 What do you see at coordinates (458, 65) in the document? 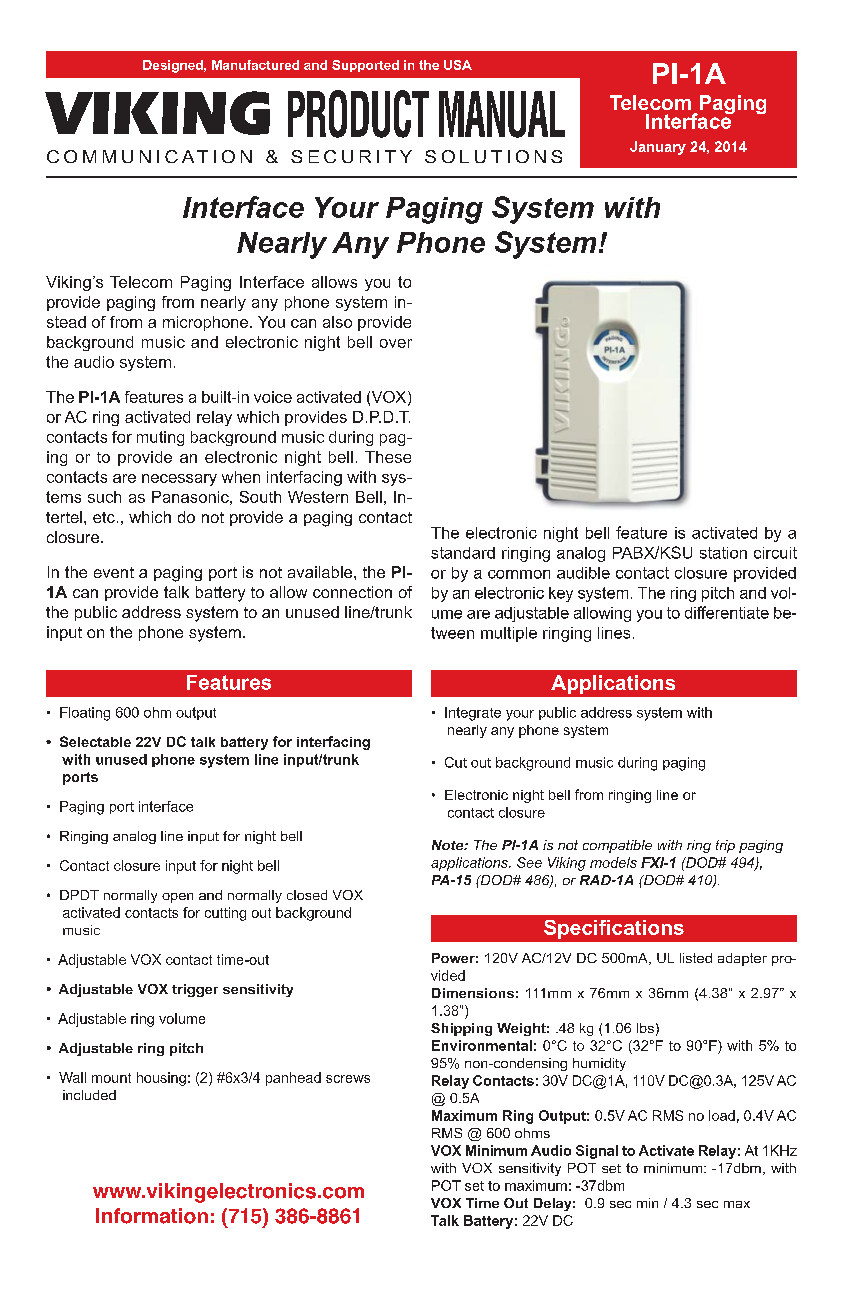
I see `USA` at bounding box center [458, 65].
